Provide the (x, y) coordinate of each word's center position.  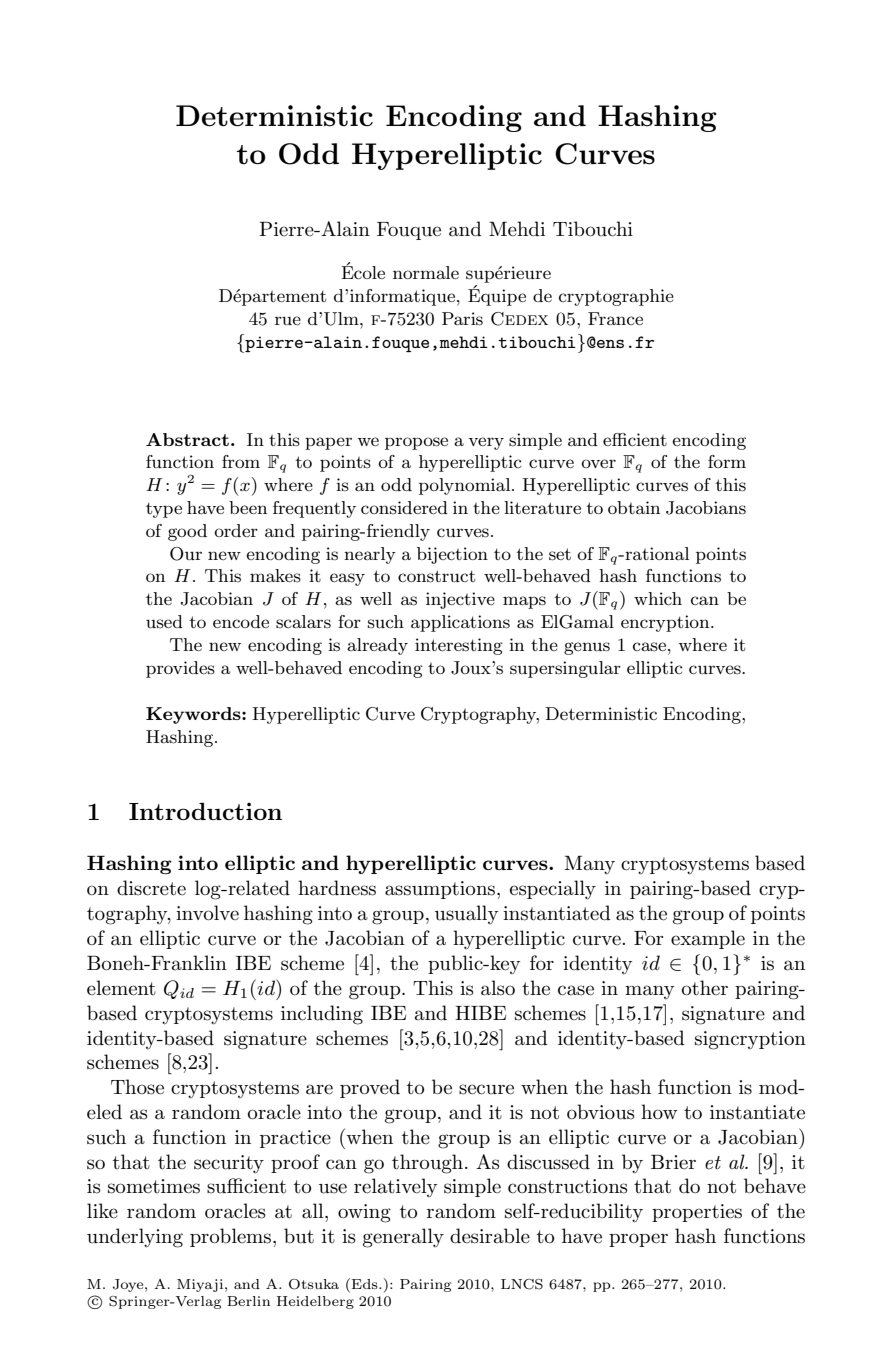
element (121, 988)
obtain (634, 507)
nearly (370, 555)
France (615, 318)
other (705, 988)
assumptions (440, 890)
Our (186, 554)
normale (426, 272)
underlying (135, 1238)
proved (370, 1088)
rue (288, 320)
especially (553, 890)
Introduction (205, 811)
